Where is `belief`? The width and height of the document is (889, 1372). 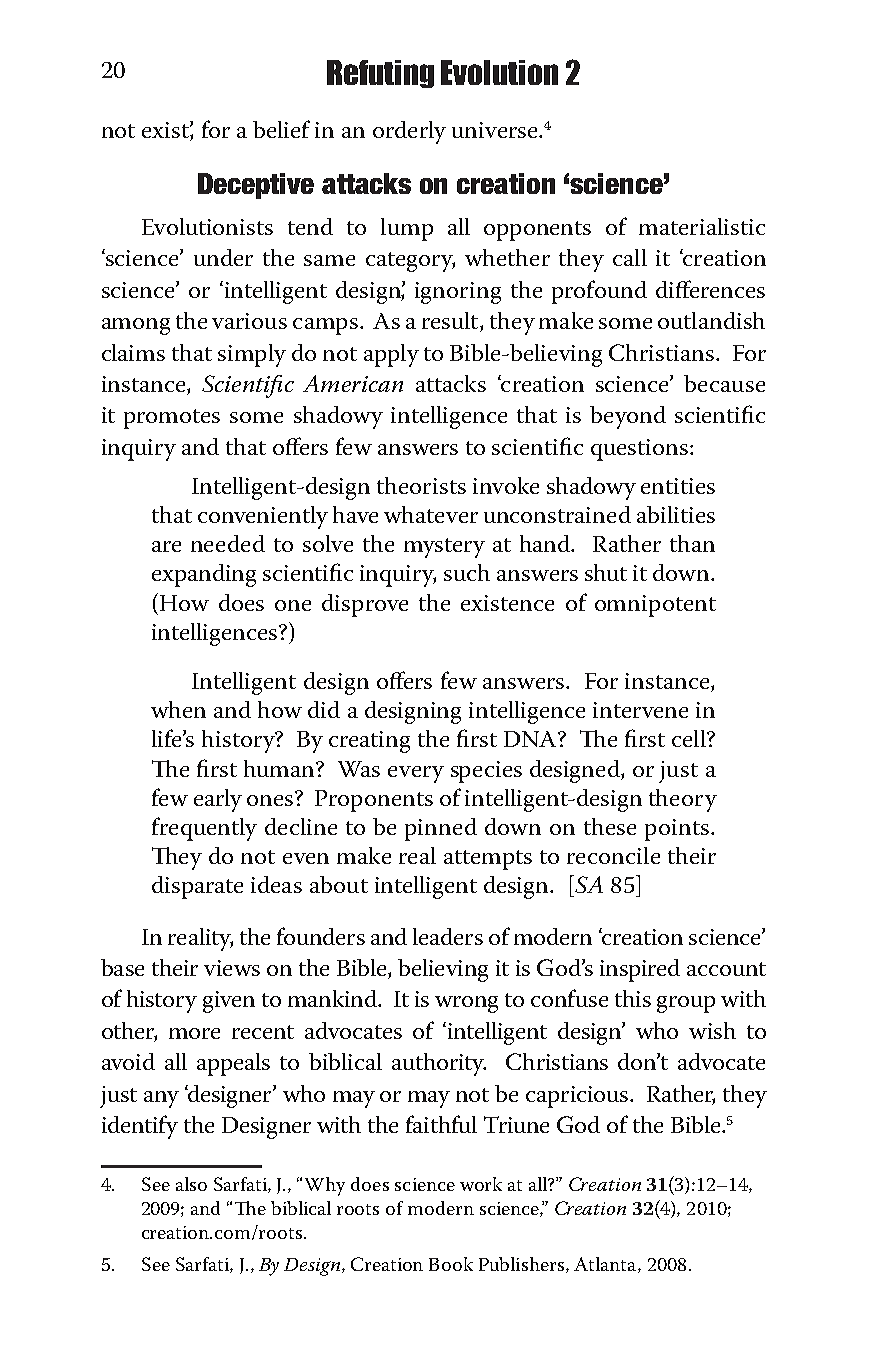
belief is located at coordinates (281, 129).
